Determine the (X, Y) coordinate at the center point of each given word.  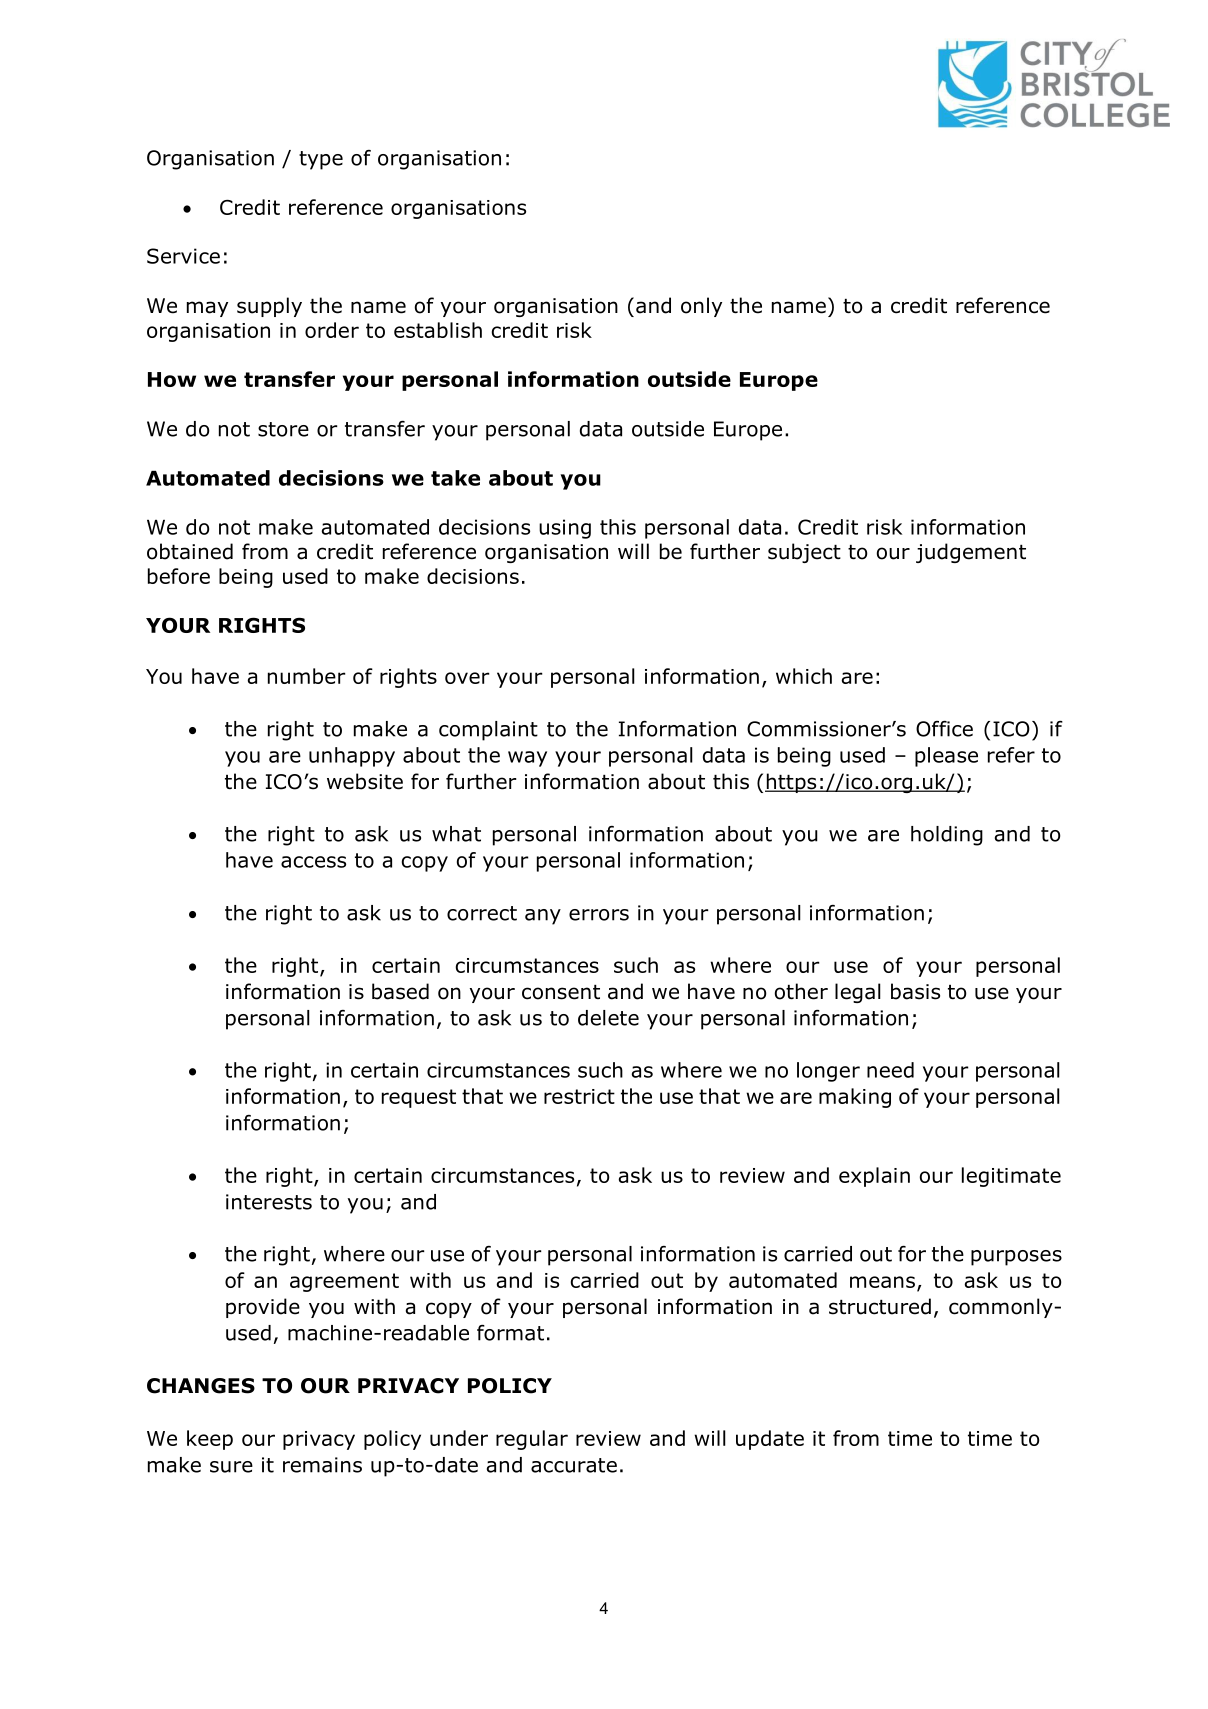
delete (608, 1018)
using (565, 529)
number (307, 676)
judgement (971, 553)
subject (804, 553)
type (321, 160)
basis (915, 991)
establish (438, 330)
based (400, 991)
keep (210, 1440)
